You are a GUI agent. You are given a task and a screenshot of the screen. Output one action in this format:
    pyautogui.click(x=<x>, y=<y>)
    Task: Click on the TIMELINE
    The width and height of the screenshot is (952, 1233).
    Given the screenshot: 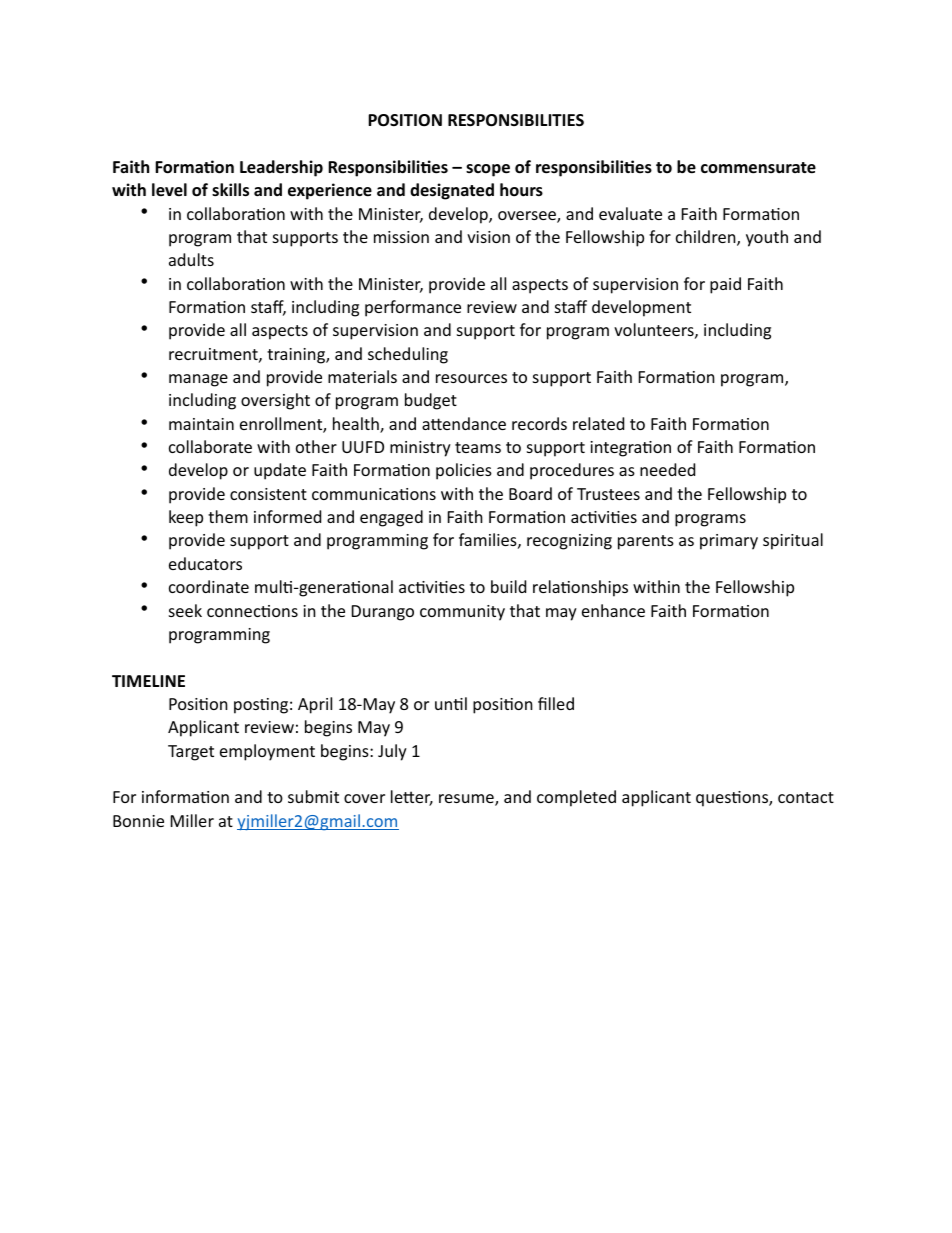 What is the action you would take?
    pyautogui.click(x=148, y=681)
